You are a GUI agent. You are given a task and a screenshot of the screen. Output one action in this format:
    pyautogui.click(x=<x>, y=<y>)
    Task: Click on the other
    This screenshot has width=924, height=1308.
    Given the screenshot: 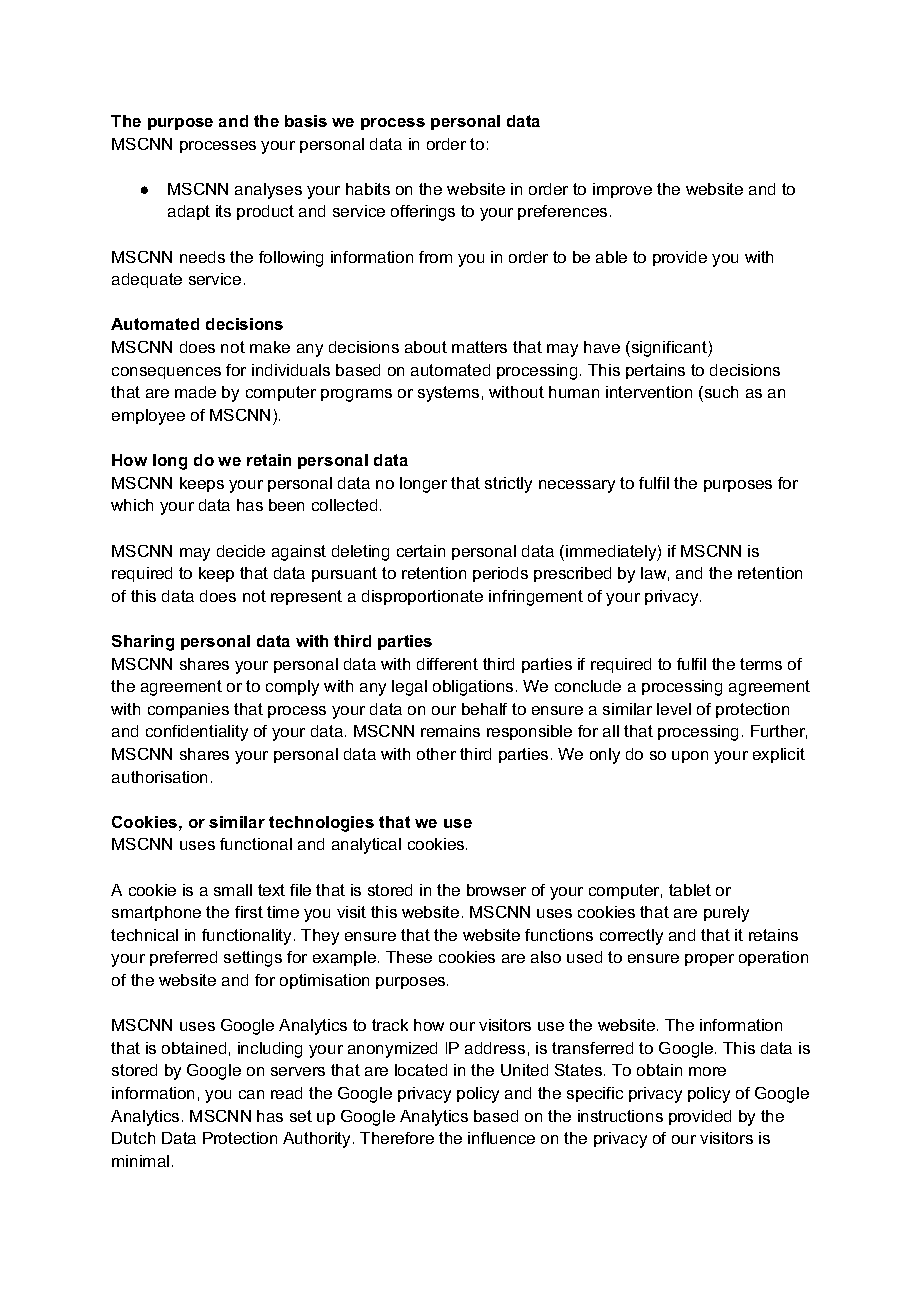 What is the action you would take?
    pyautogui.click(x=436, y=754)
